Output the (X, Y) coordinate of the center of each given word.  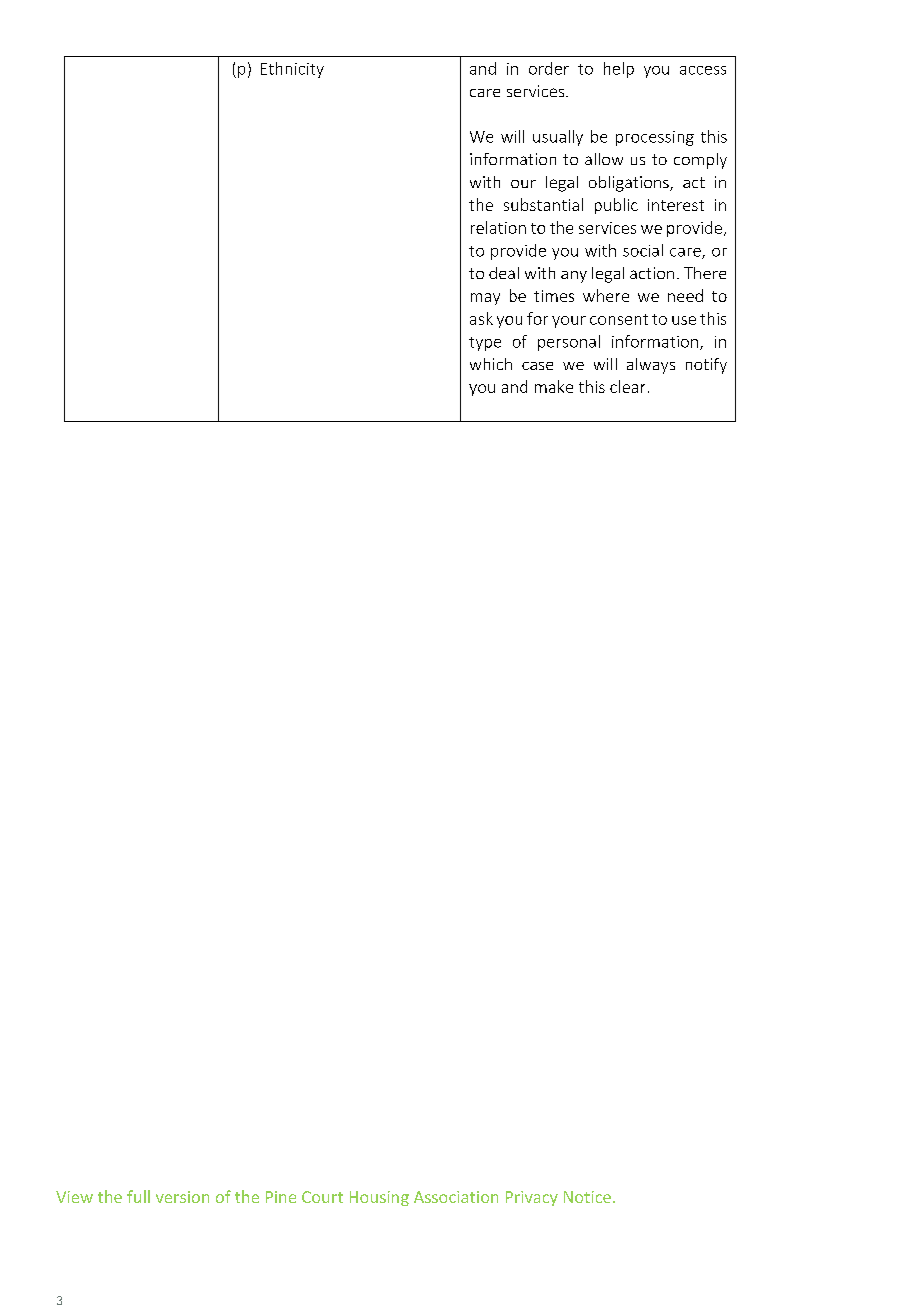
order (549, 68)
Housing (379, 1198)
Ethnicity (292, 70)
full (138, 1196)
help (619, 70)
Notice (587, 1197)
